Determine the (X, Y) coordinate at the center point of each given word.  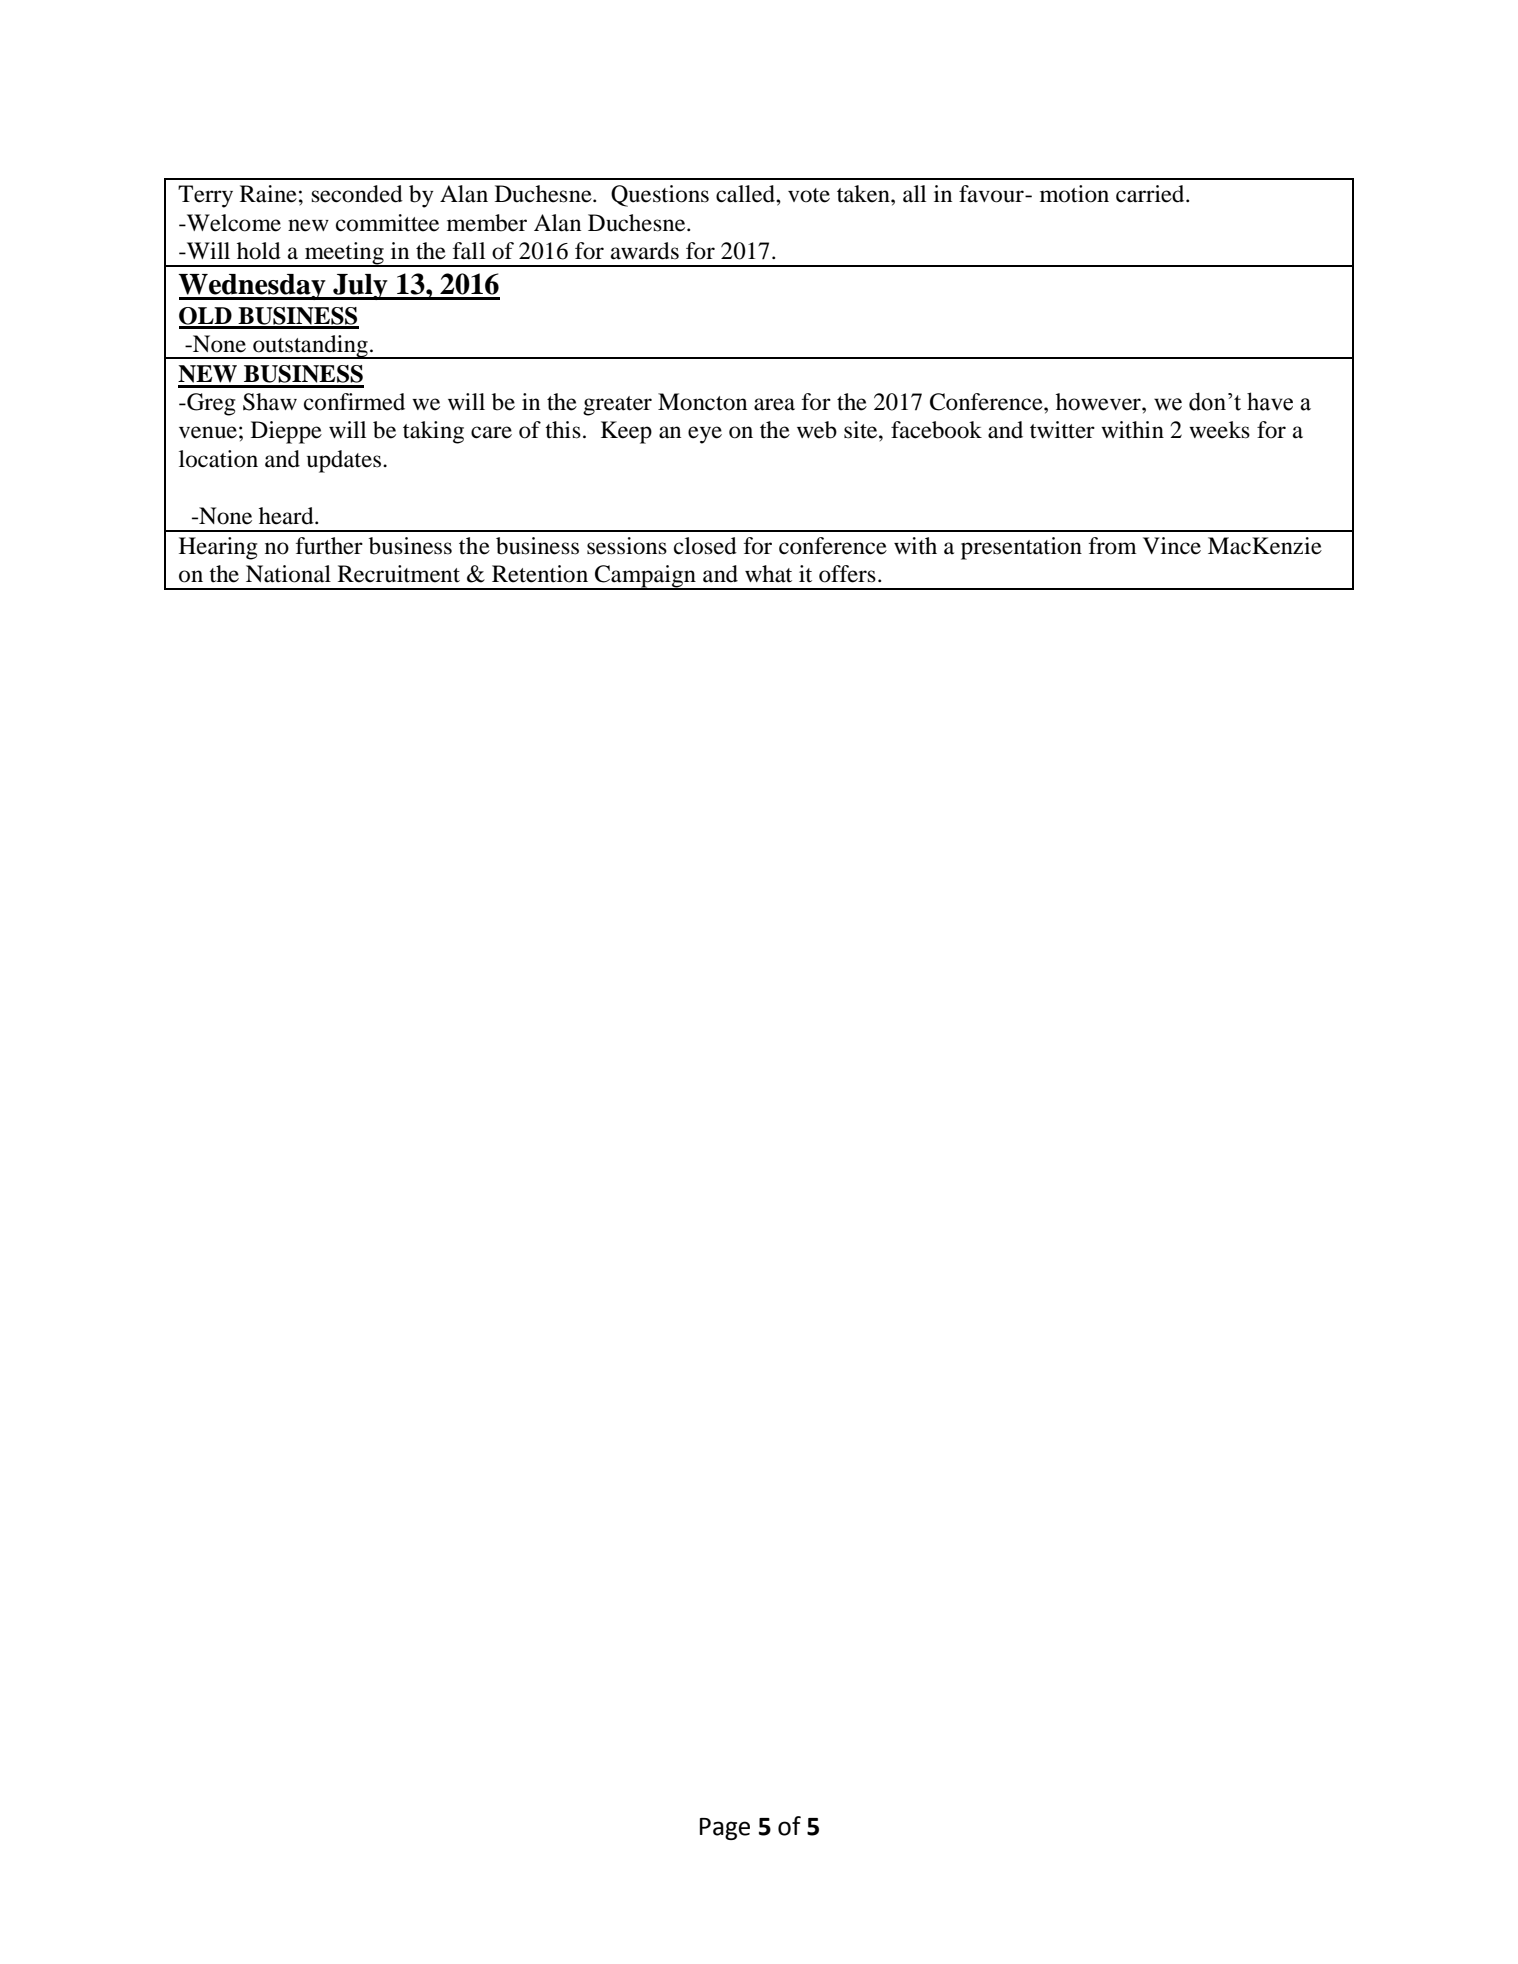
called (746, 194)
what (768, 574)
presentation (1021, 548)
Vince (1172, 546)
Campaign (645, 577)
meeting (344, 254)
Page (725, 1829)
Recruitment (399, 574)
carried (1151, 194)
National (288, 574)
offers (847, 574)
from (1113, 546)
